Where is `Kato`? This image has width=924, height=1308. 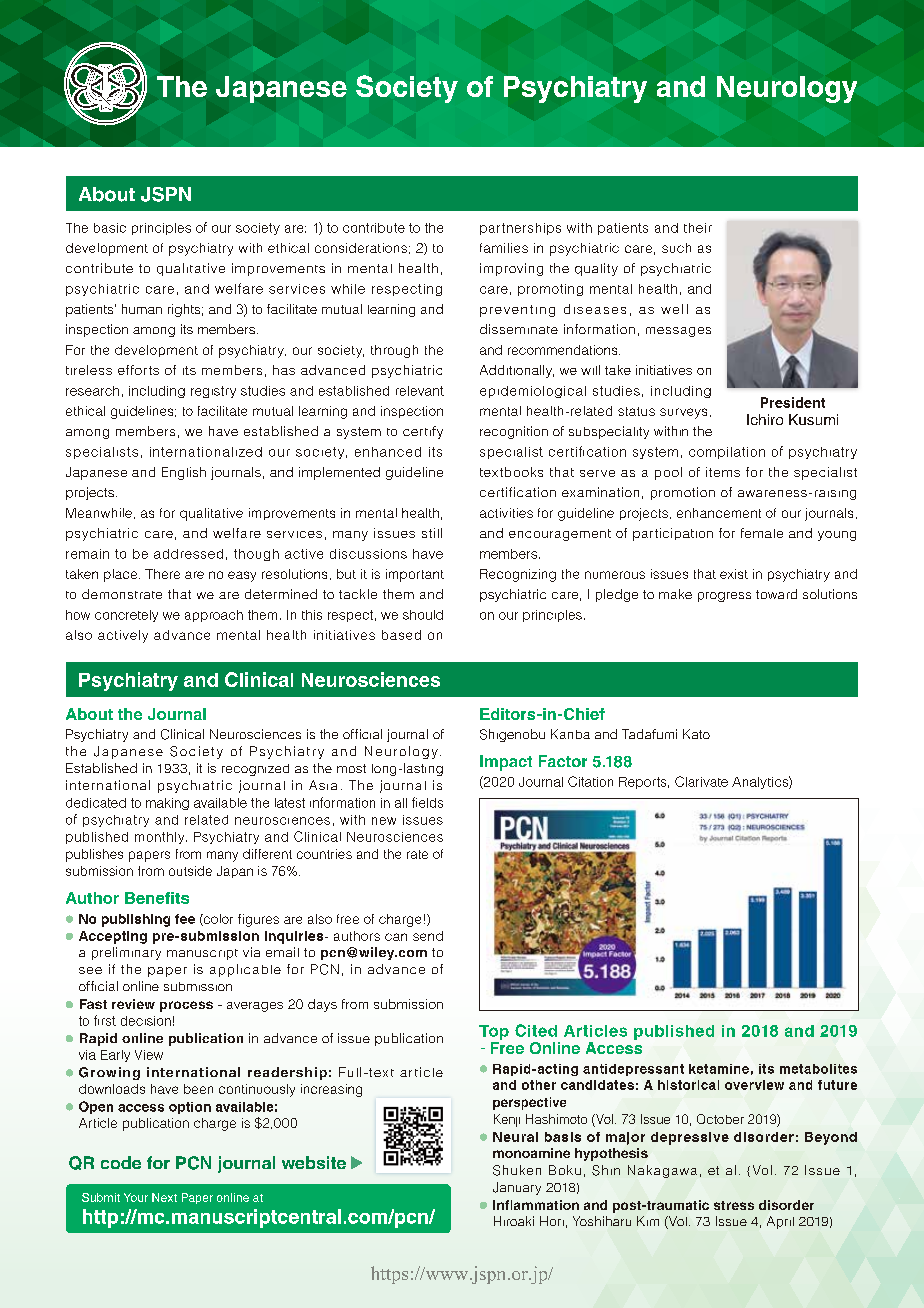 Kato is located at coordinates (696, 734).
